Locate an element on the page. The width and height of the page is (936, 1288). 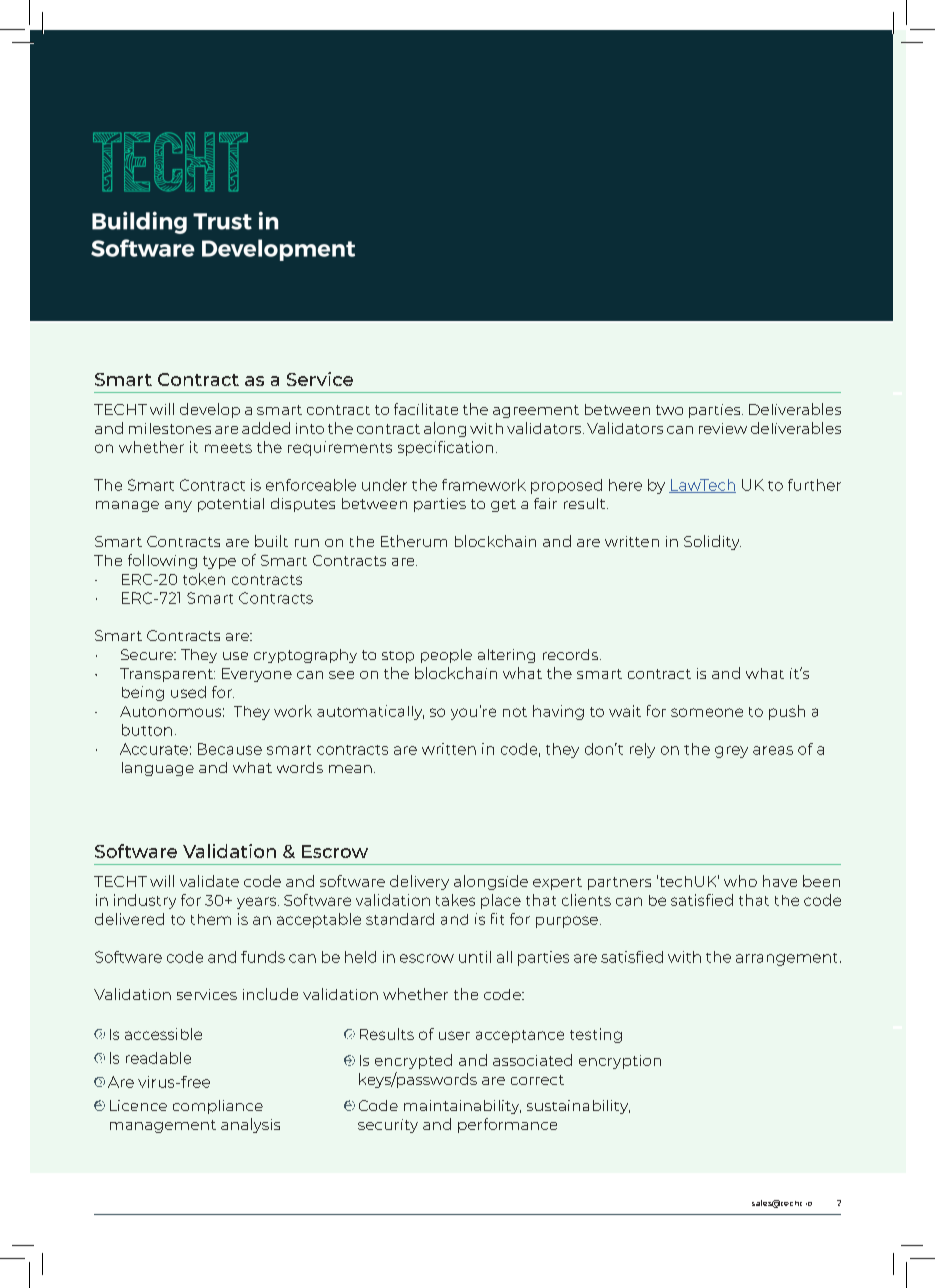
validate is located at coordinates (209, 881).
